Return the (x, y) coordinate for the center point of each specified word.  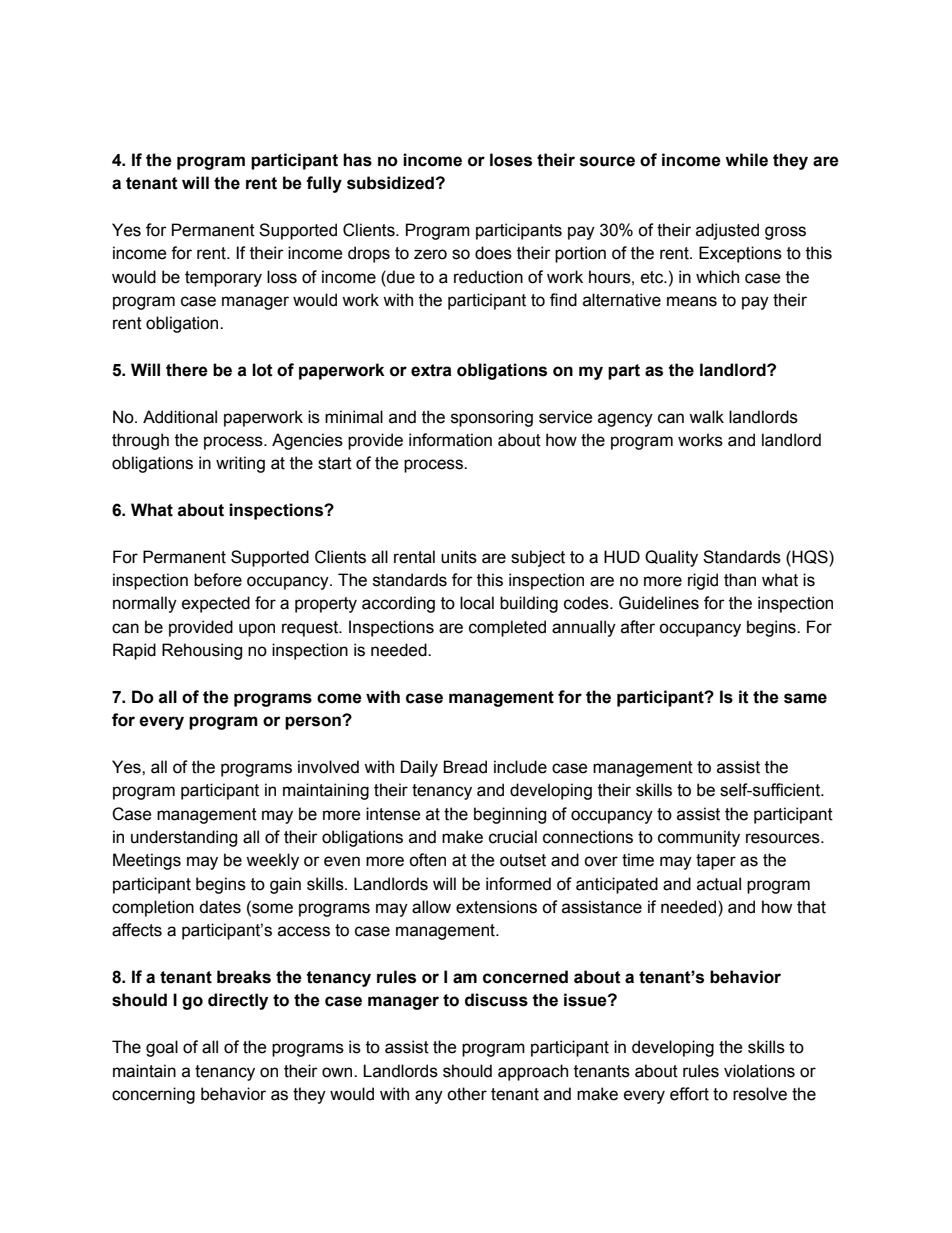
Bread (465, 767)
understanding (184, 838)
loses (511, 160)
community (699, 838)
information (450, 440)
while (746, 160)
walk (706, 417)
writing (240, 464)
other (467, 1094)
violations (759, 1071)
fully (324, 184)
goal (162, 1048)
